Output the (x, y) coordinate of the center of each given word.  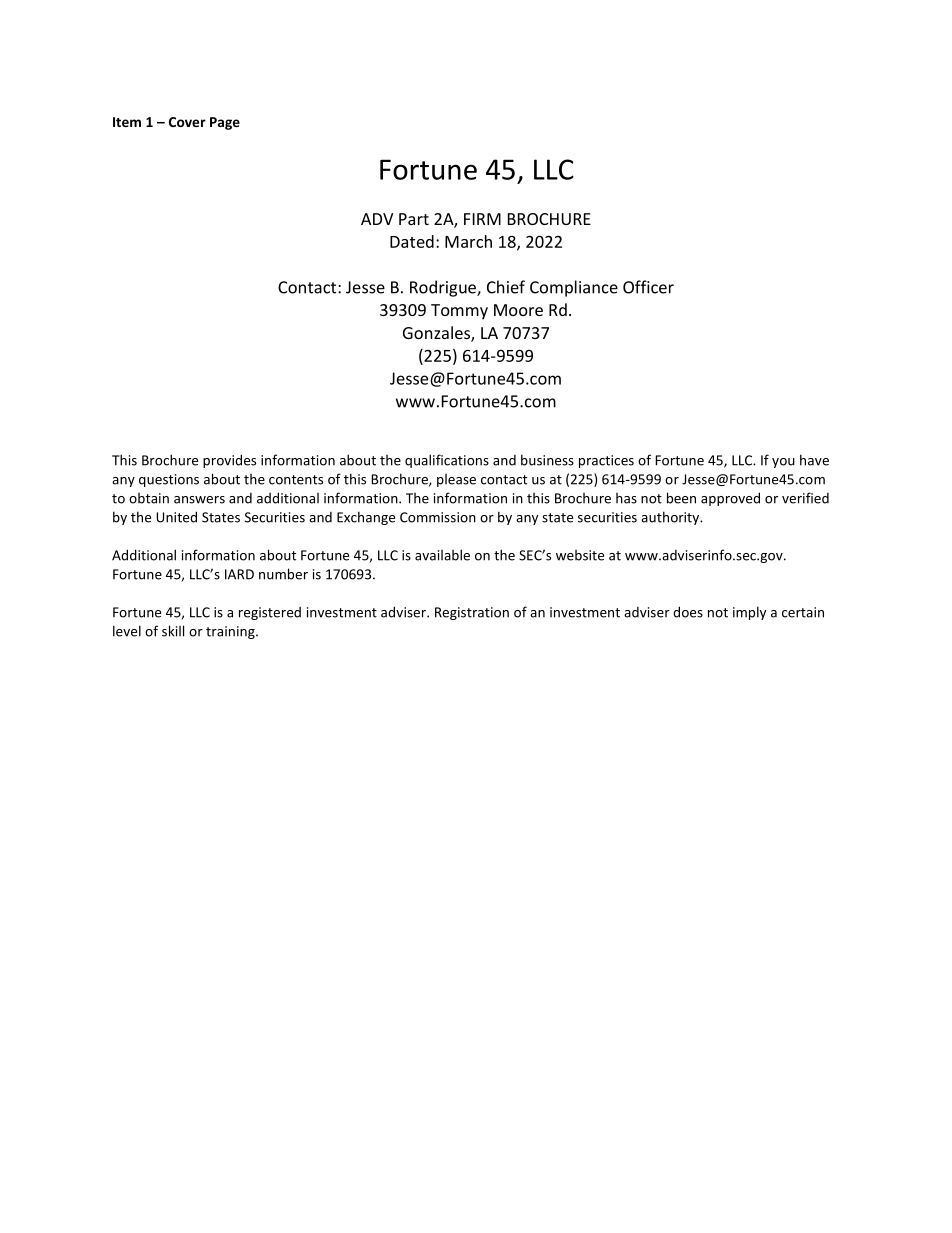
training (231, 632)
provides (229, 461)
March (468, 241)
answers (199, 500)
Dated (412, 241)
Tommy (459, 312)
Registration (472, 613)
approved (730, 499)
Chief (506, 287)
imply (749, 613)
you (783, 463)
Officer (648, 287)
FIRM (482, 219)
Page (225, 123)
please (456, 480)
